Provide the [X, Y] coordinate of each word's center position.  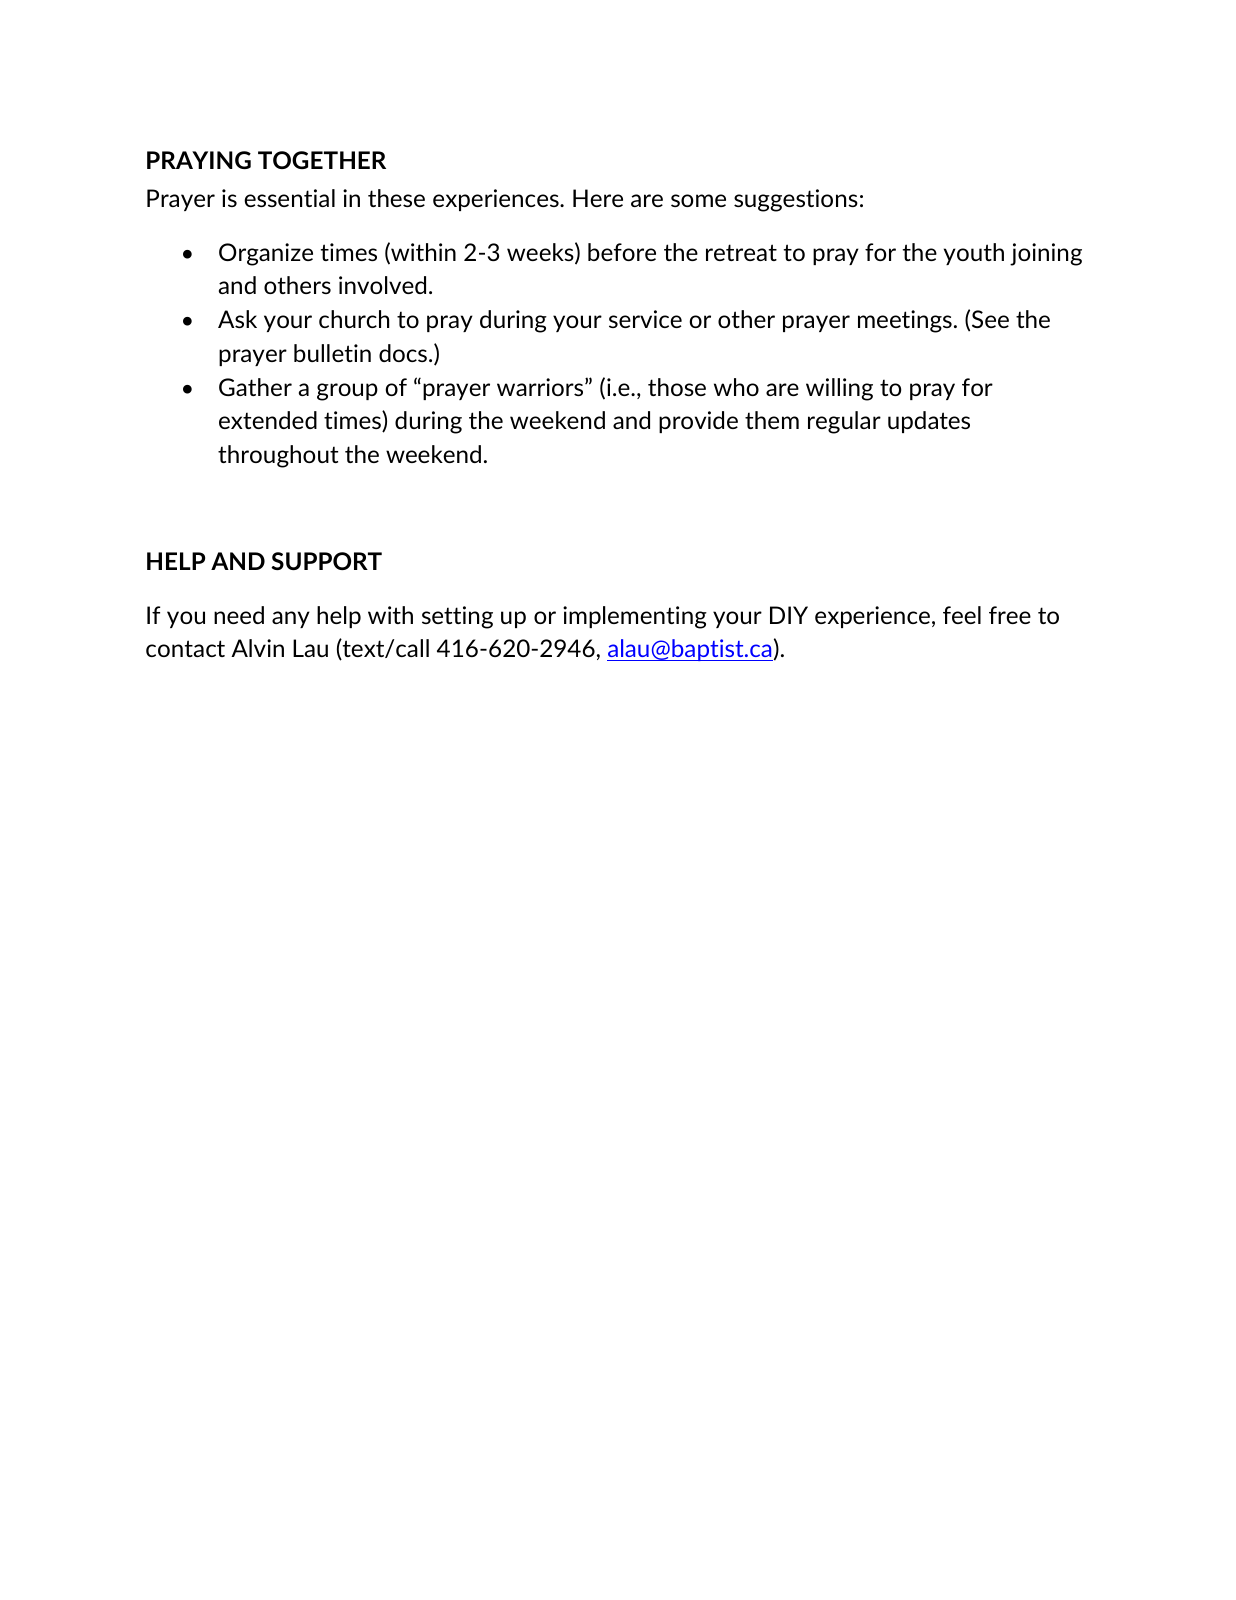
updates [929, 422]
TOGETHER [322, 160]
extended [268, 420]
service [645, 319]
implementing [635, 617]
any [291, 619]
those [677, 387]
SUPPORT [326, 561]
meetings [905, 321]
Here [598, 198]
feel [962, 615]
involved [382, 285]
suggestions [796, 200]
